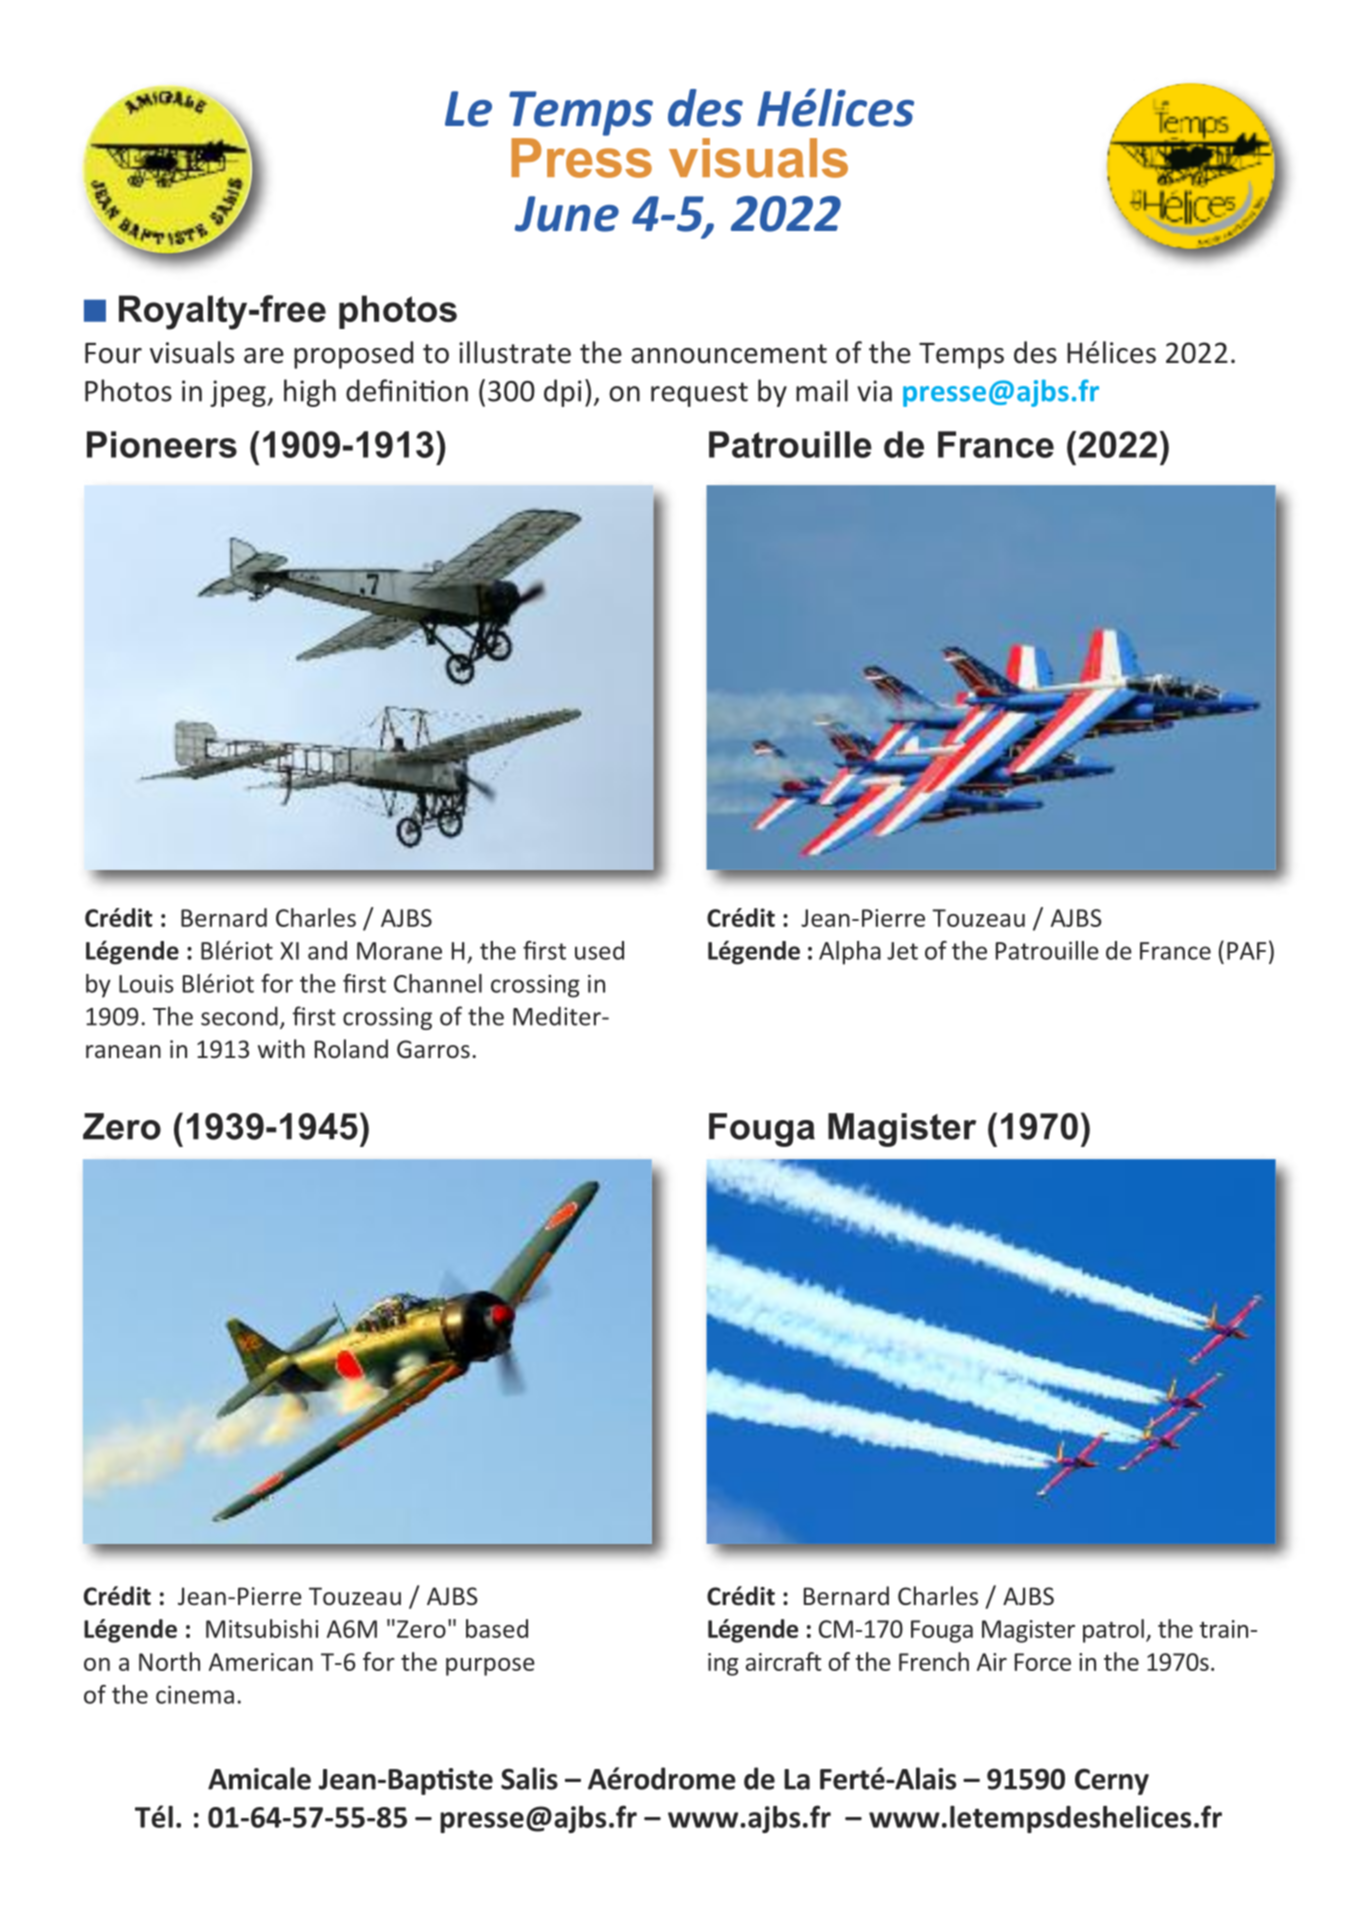 This image has width=1357, height=1920. I want to click on based, so click(497, 1628).
